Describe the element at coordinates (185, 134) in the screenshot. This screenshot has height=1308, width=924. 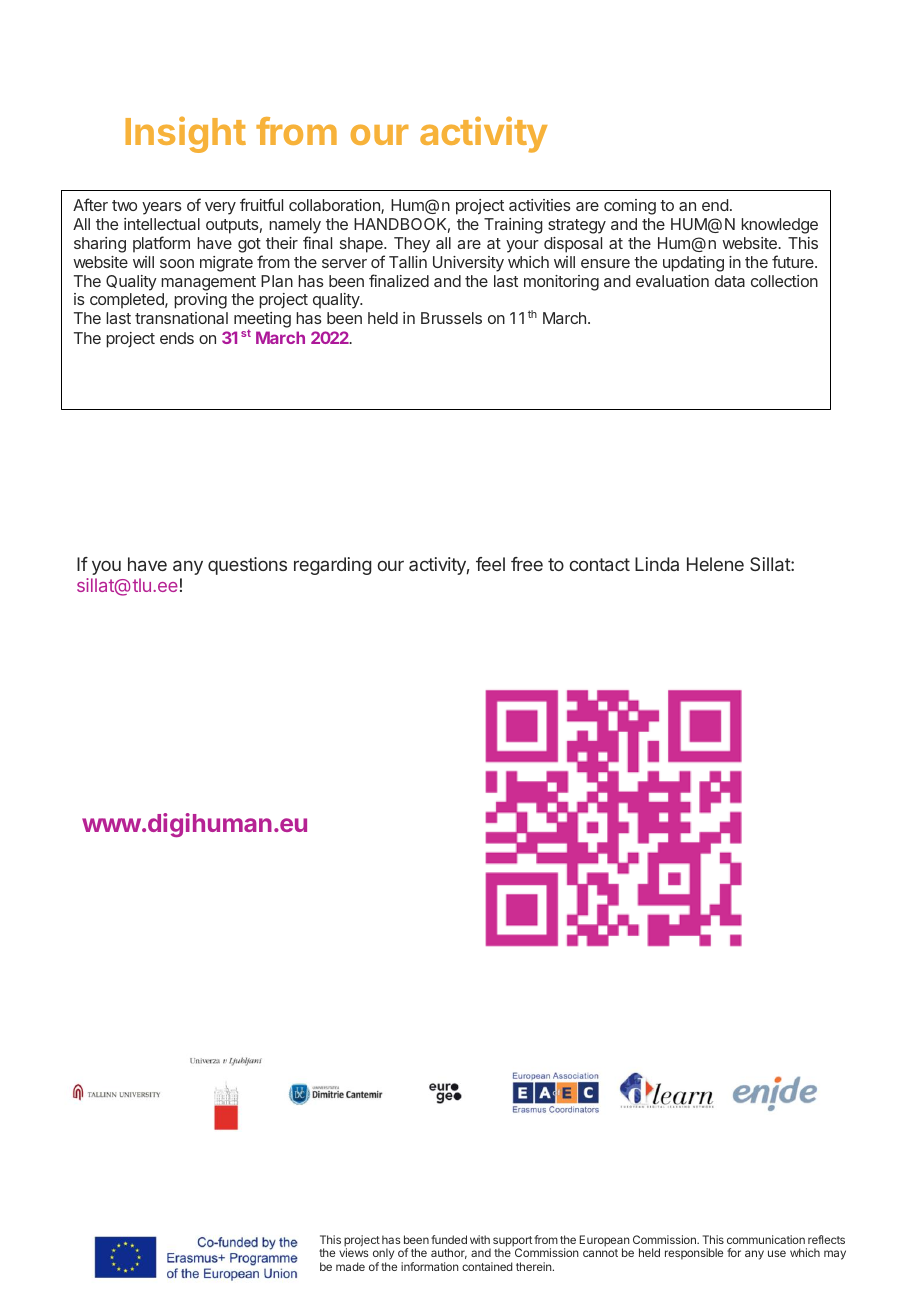
I see `Insight` at that location.
